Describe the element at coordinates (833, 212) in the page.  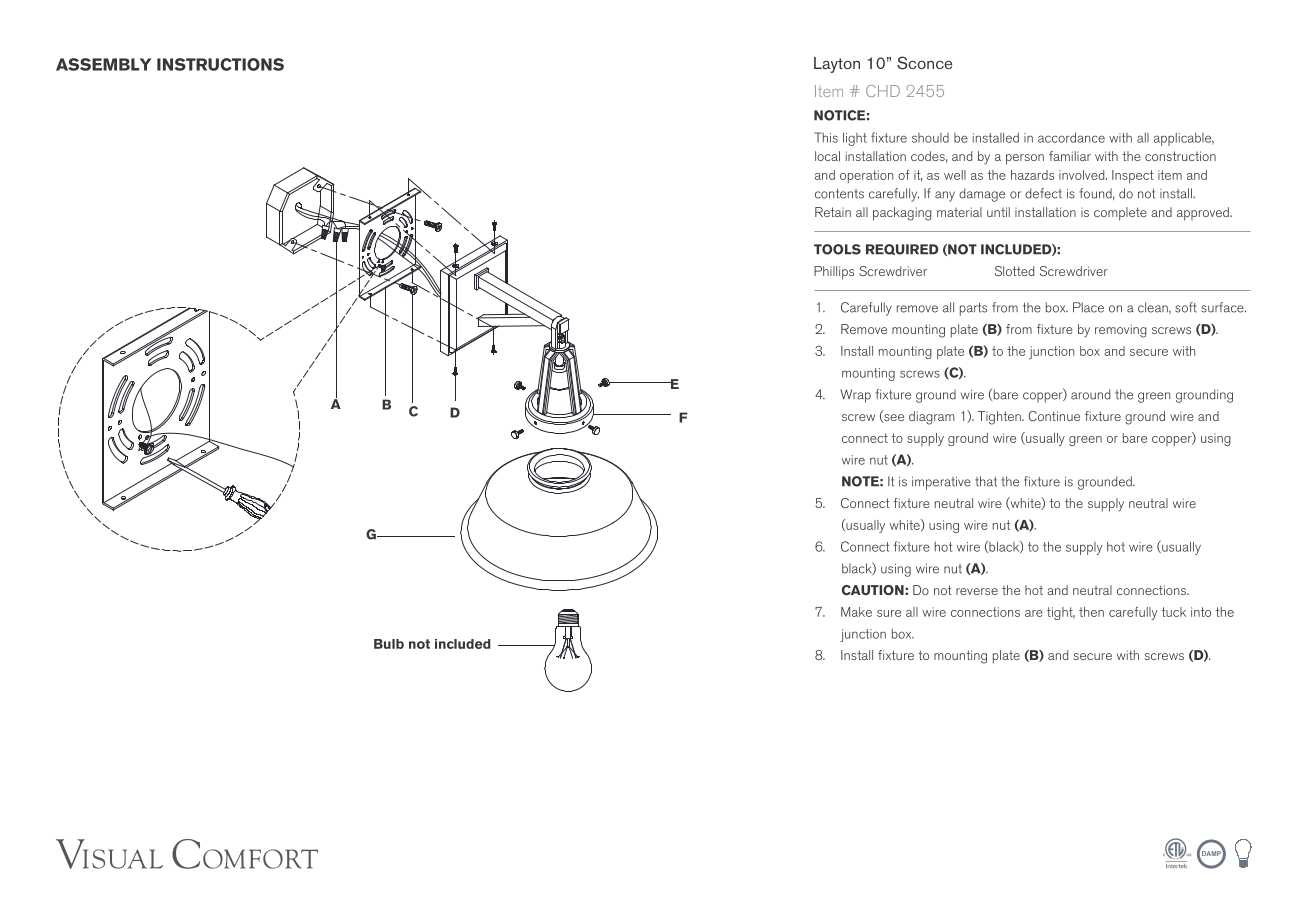
I see `Retain` at that location.
